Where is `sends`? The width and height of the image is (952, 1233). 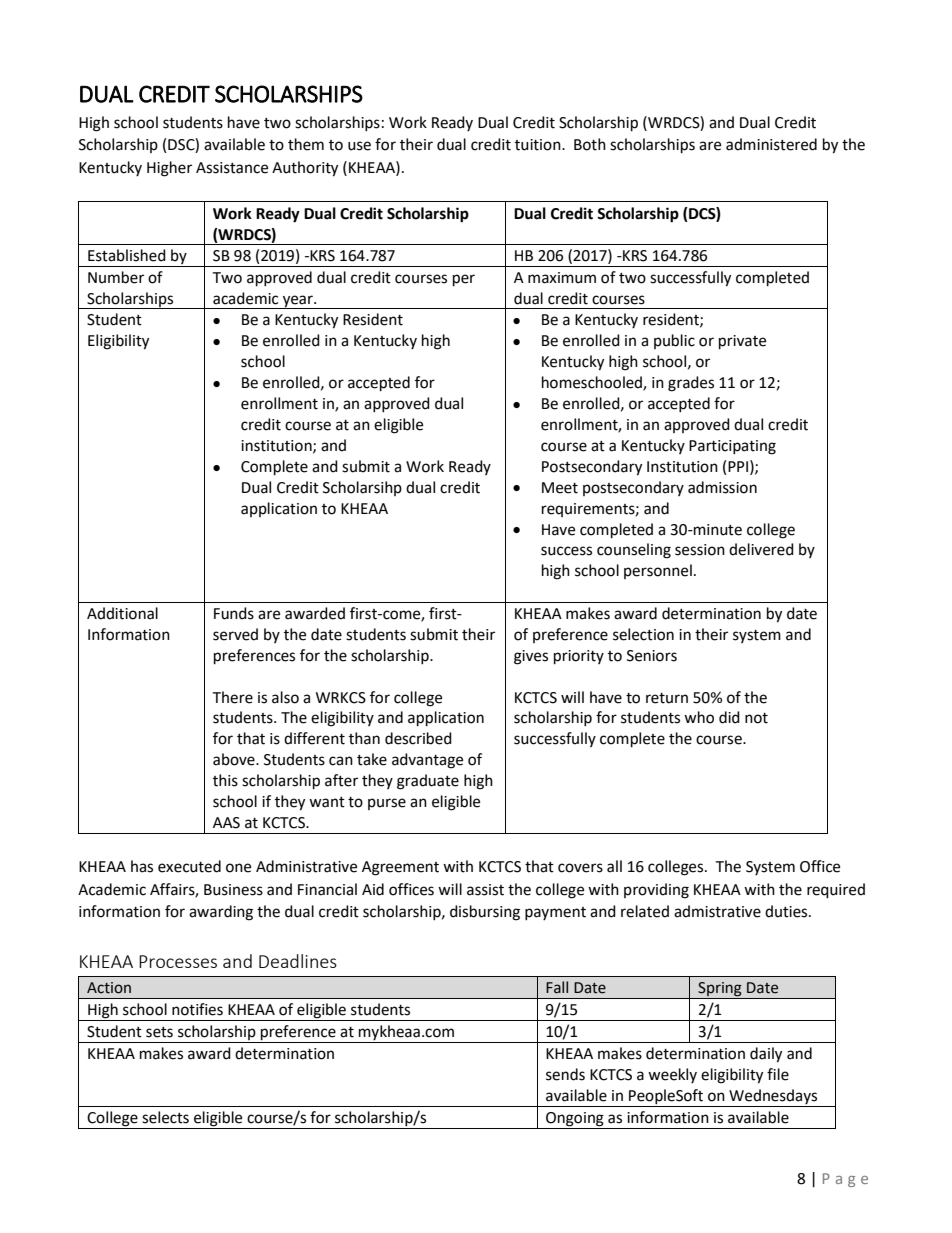
sends is located at coordinates (565, 1074).
